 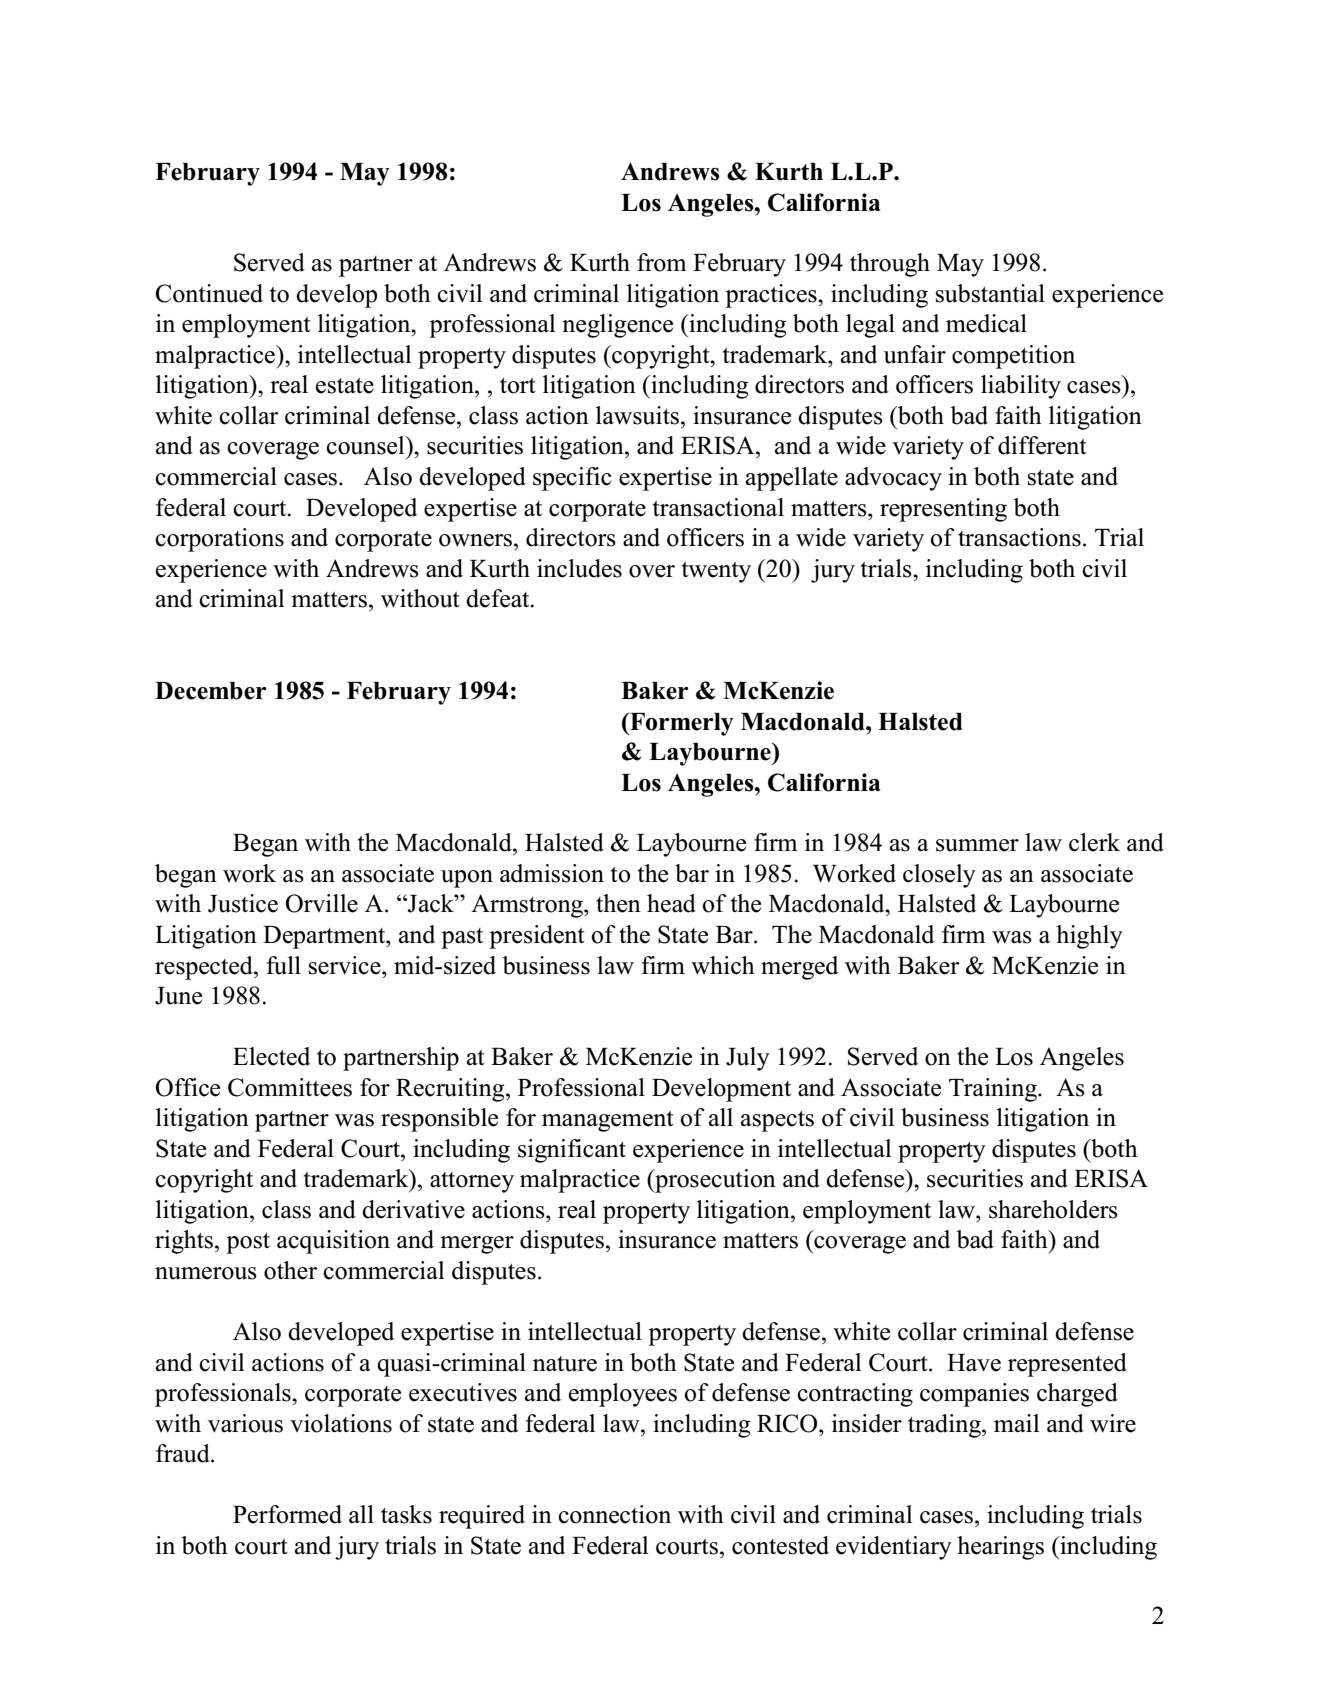 What do you see at coordinates (617, 326) in the image?
I see `negligence` at bounding box center [617, 326].
